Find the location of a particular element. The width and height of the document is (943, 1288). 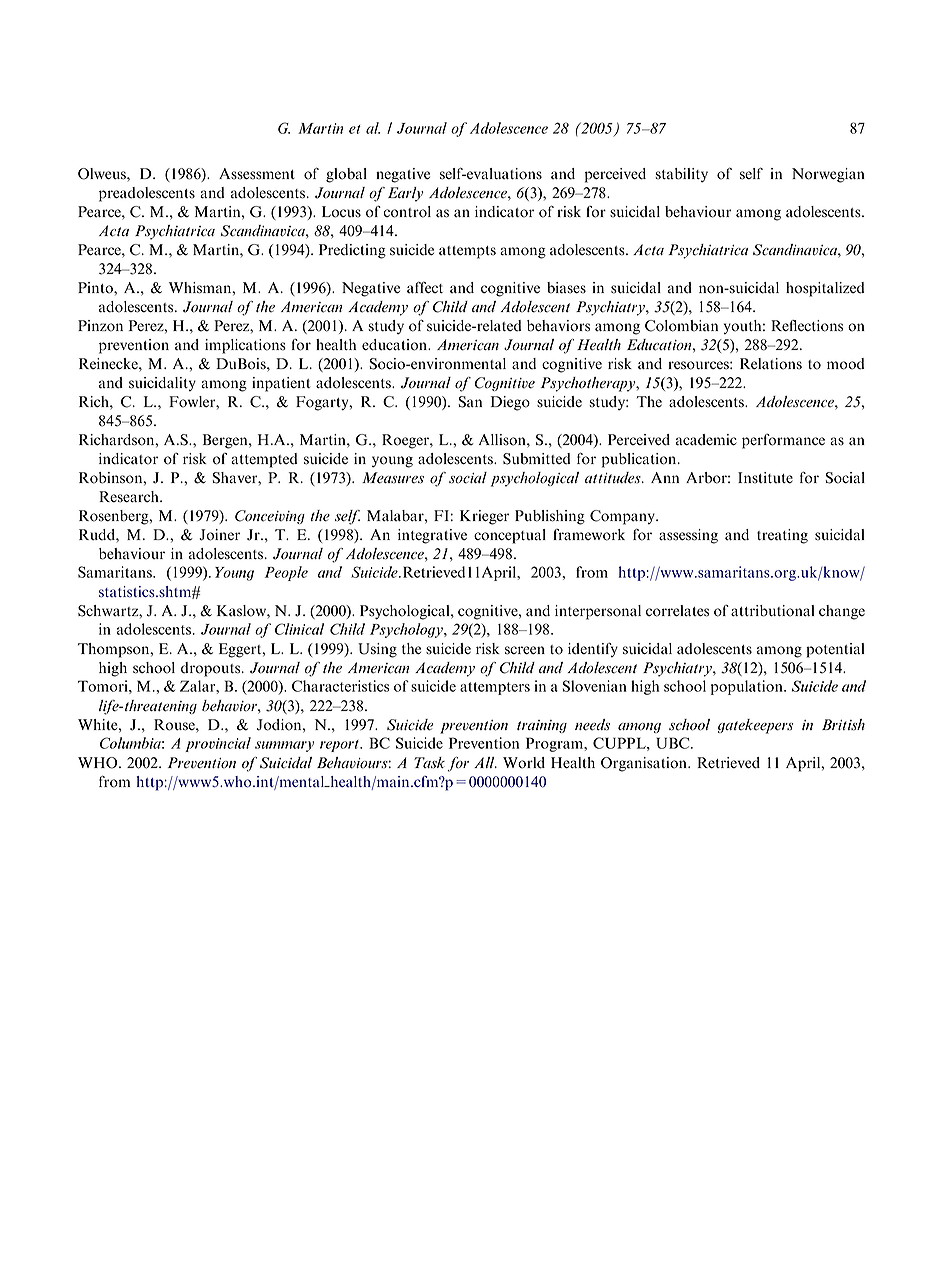

Assessment is located at coordinates (257, 174).
